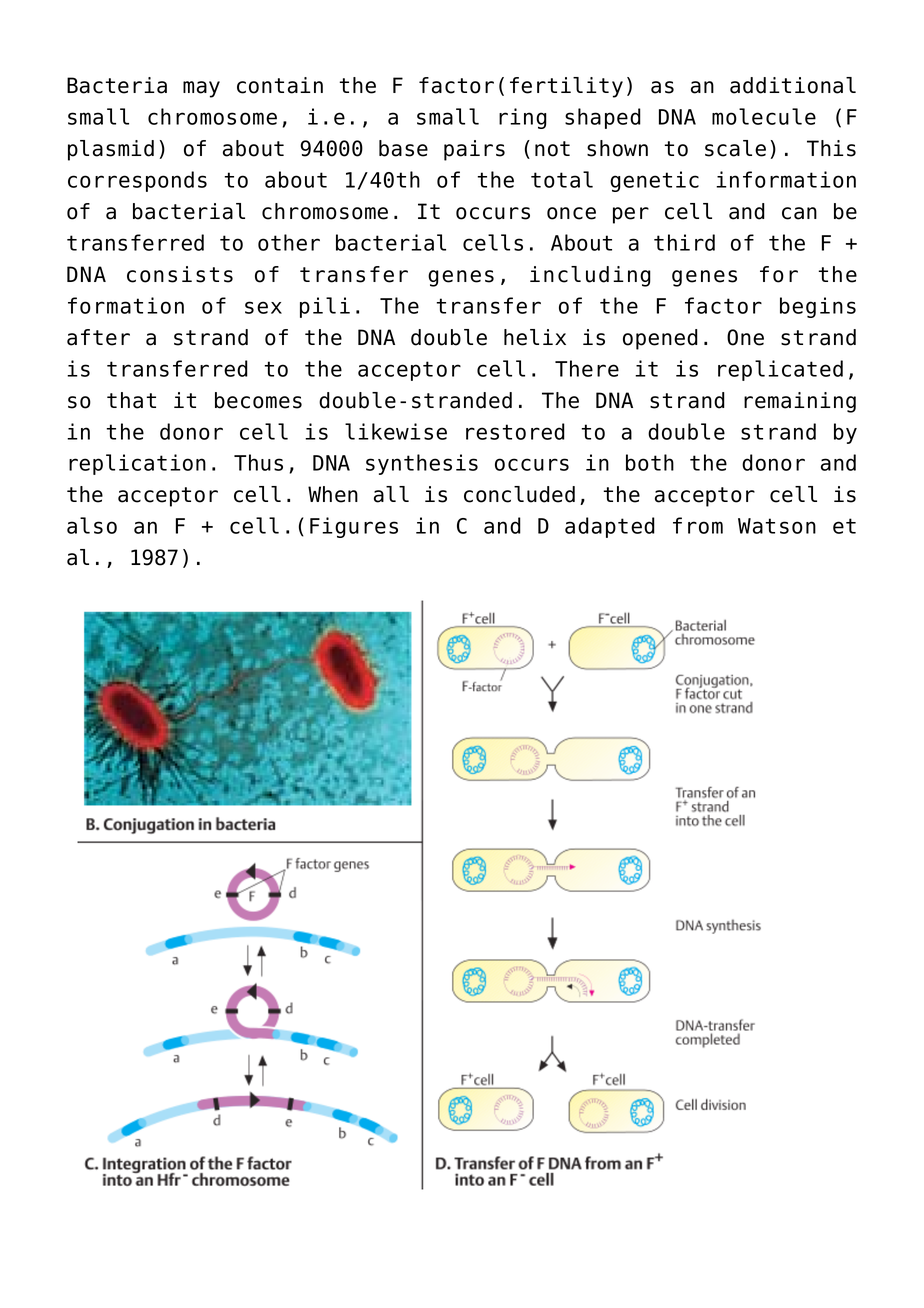 The height and width of the image is (1308, 924). I want to click on molecule, so click(764, 116).
